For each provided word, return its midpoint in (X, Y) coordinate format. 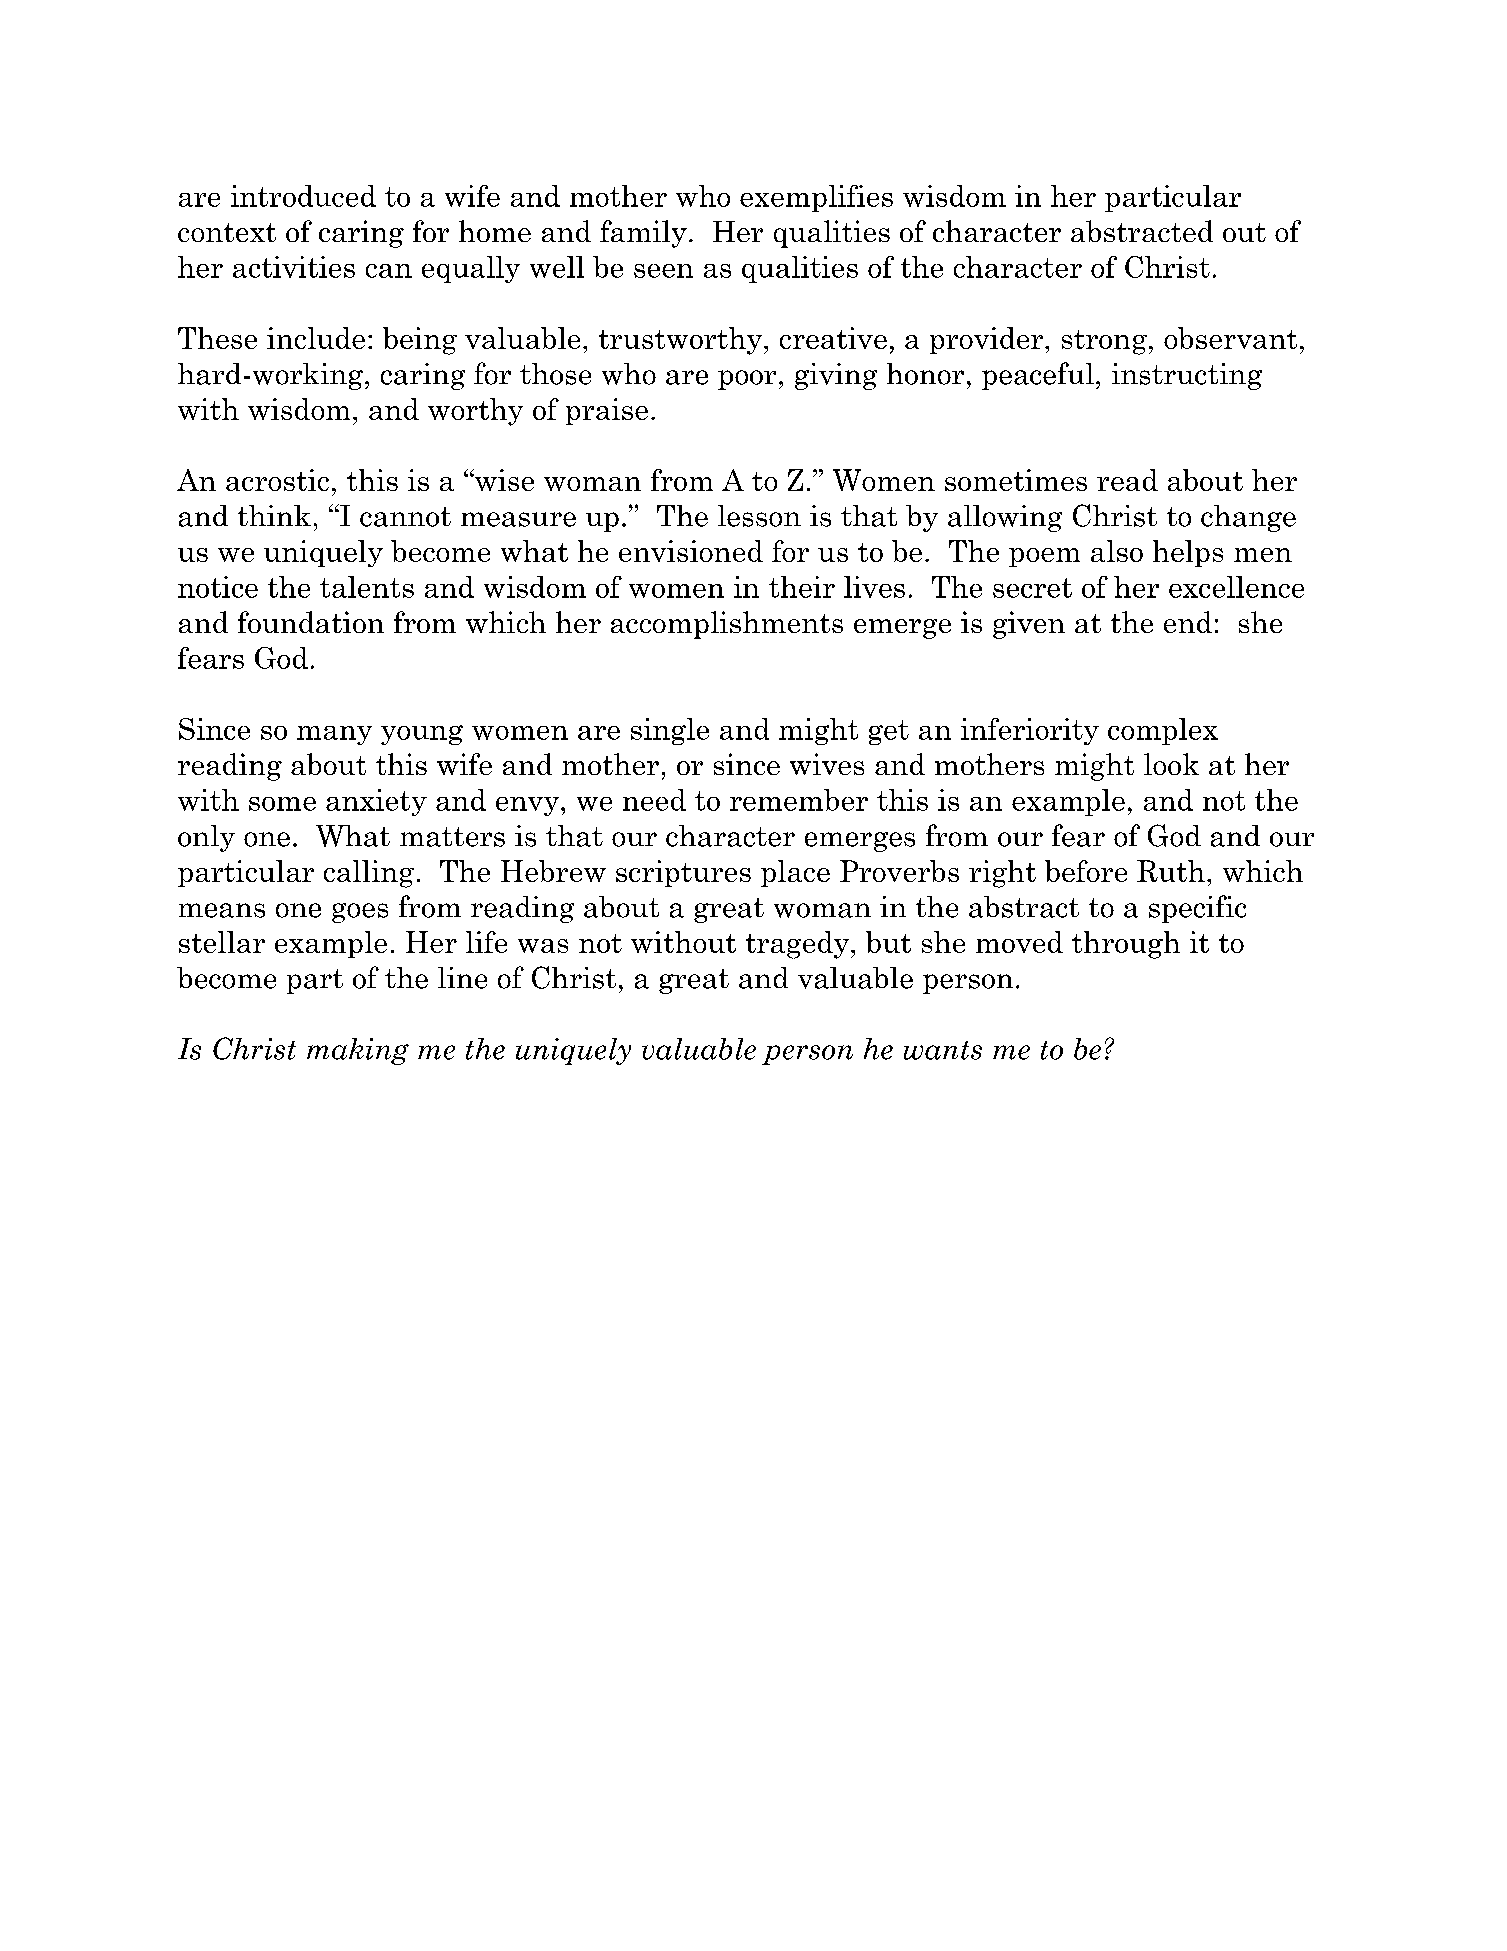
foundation (311, 622)
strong (1104, 342)
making (358, 1051)
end (1188, 622)
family (643, 234)
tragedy (797, 945)
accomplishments (727, 625)
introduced (303, 196)
